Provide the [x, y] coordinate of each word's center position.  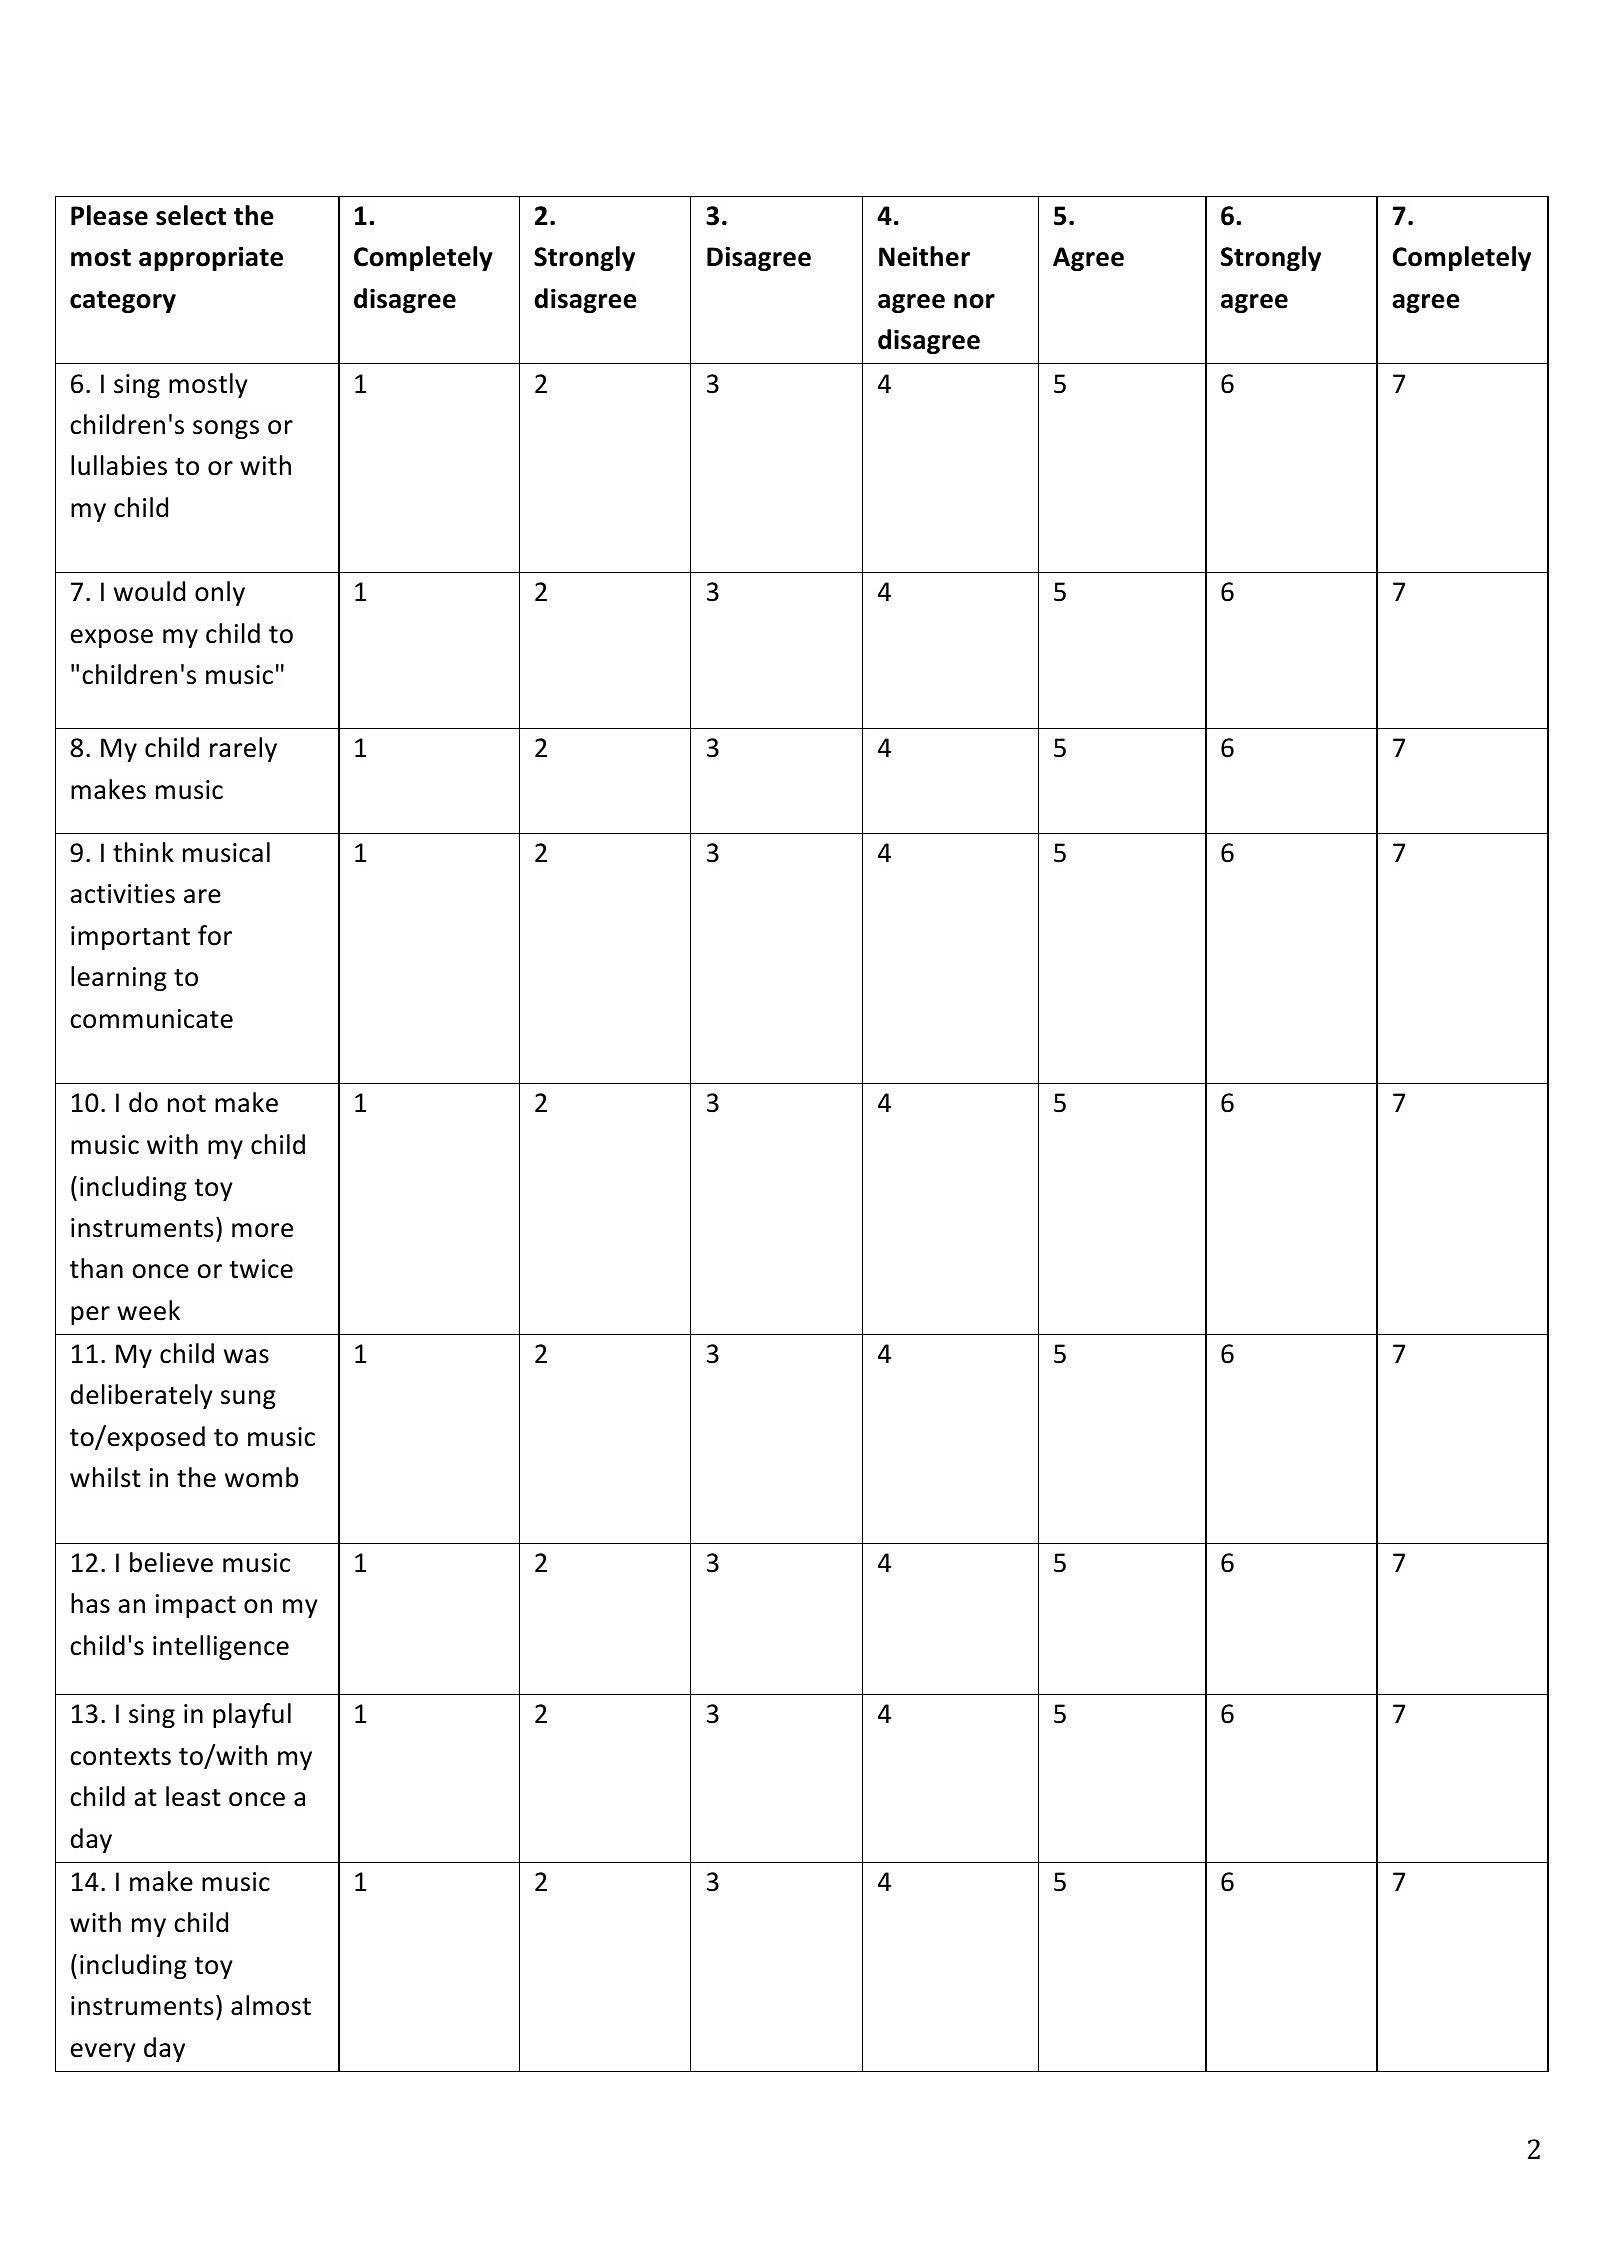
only [220, 593]
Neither [924, 256]
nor [974, 301]
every [103, 2052]
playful [252, 1715]
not [187, 1104]
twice [261, 1269]
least [193, 1796]
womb [261, 1477]
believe [171, 1562]
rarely [243, 749]
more [262, 1230]
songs [226, 429]
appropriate [211, 258]
